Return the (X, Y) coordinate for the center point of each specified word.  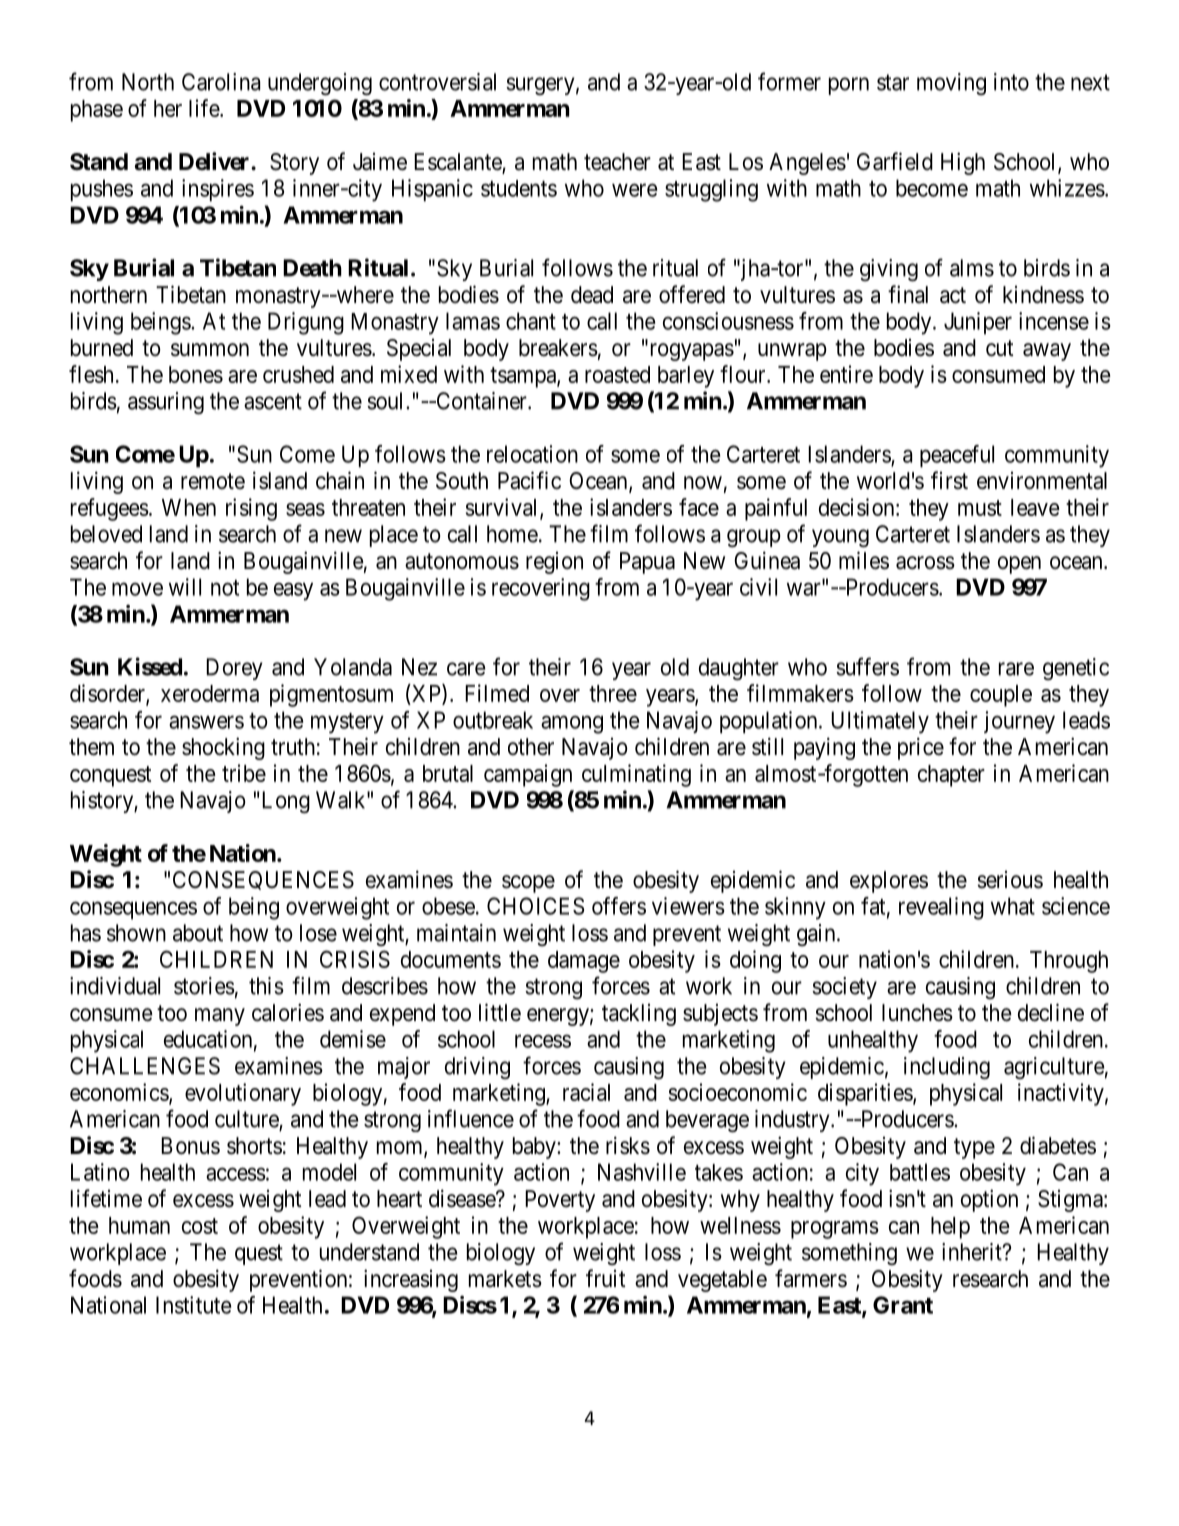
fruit (606, 1278)
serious (1010, 880)
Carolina (221, 82)
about (198, 933)
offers (619, 906)
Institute (193, 1305)
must (980, 508)
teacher (617, 162)
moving (951, 84)
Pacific (529, 480)
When (189, 507)
